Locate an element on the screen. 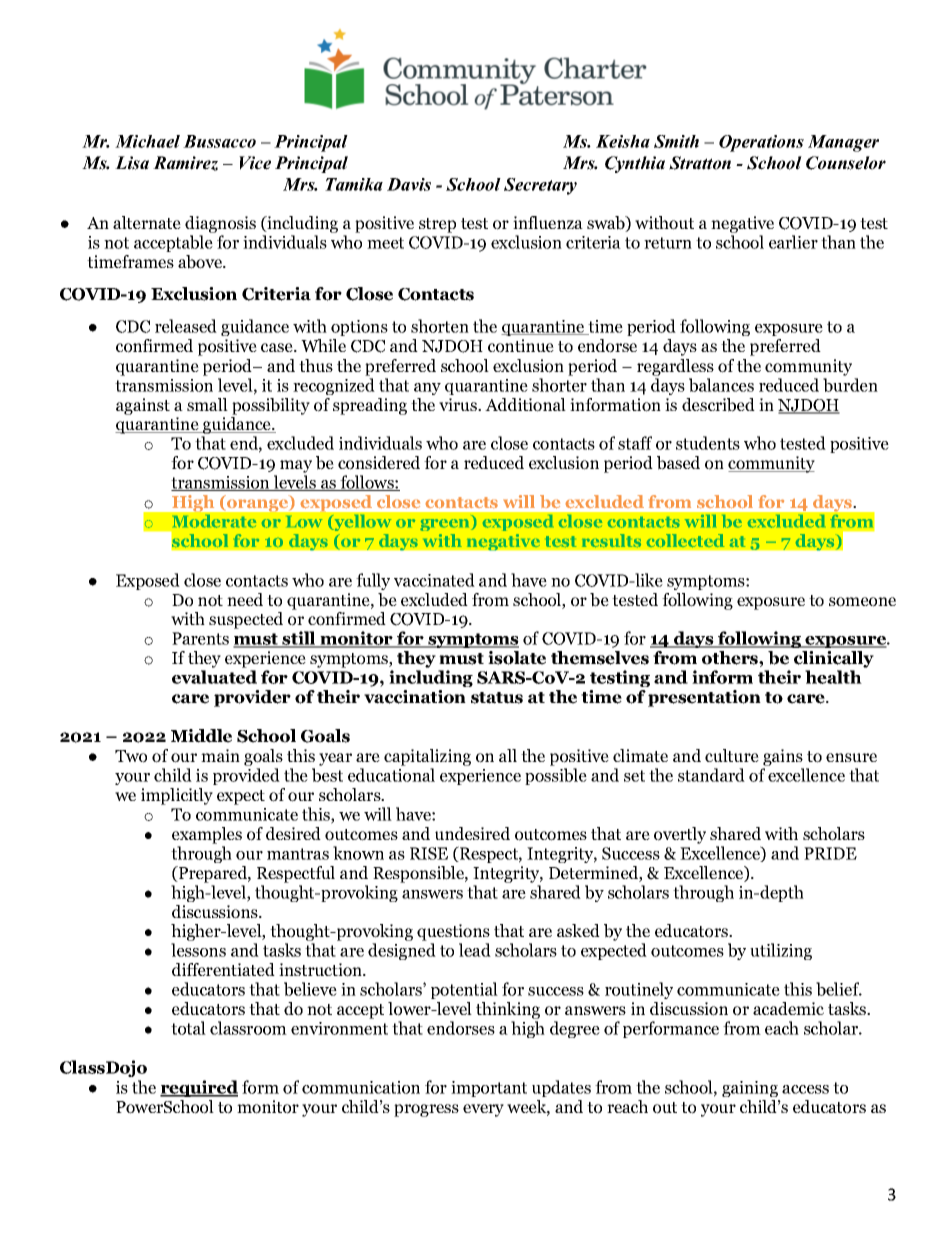 The image size is (952, 1233). gaining is located at coordinates (750, 1089).
